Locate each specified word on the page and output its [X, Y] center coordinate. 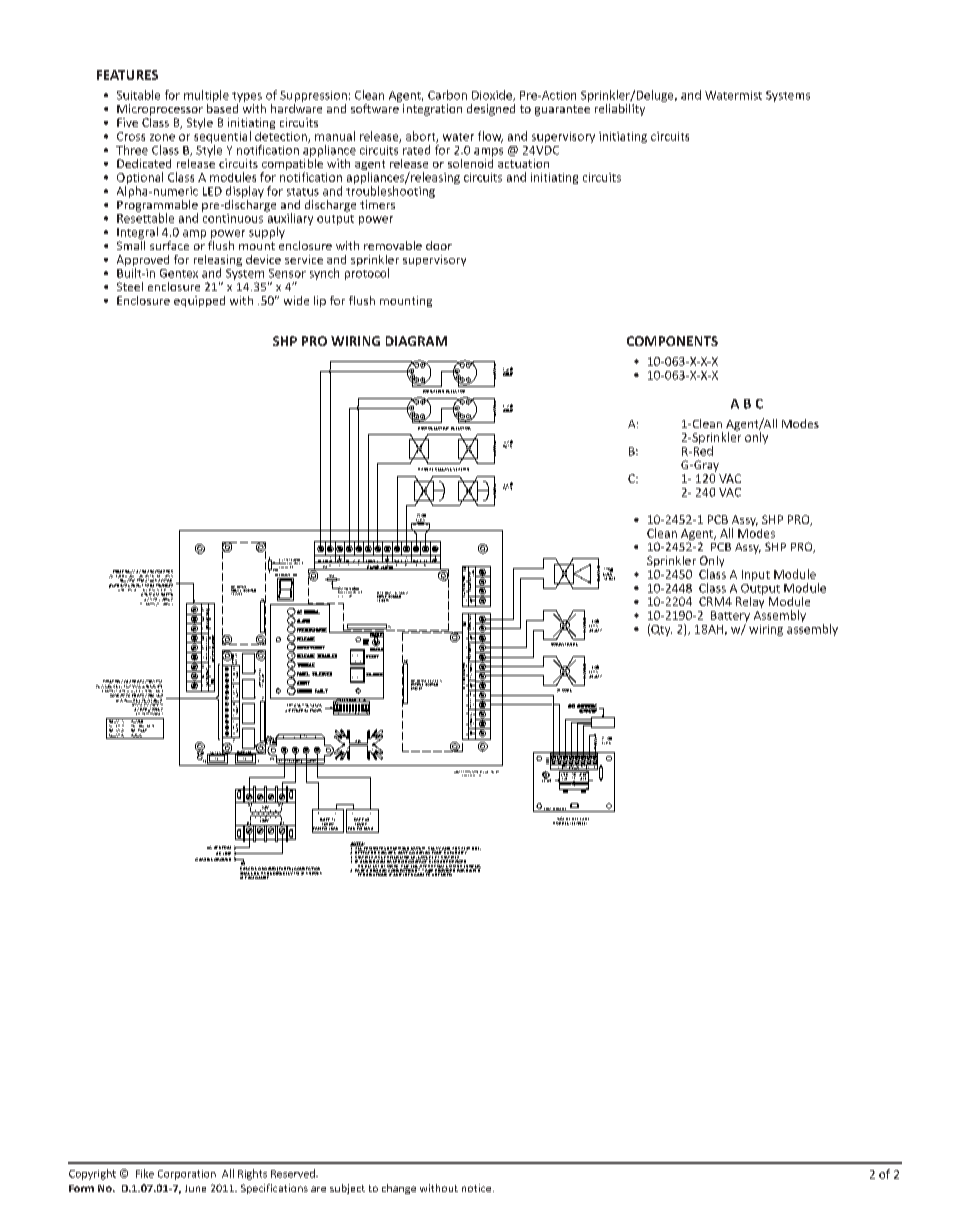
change [399, 1189]
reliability [620, 110]
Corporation [187, 1175]
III [564, 810]
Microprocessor [160, 110]
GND [200, 753]
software [376, 107]
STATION [461, 469]
